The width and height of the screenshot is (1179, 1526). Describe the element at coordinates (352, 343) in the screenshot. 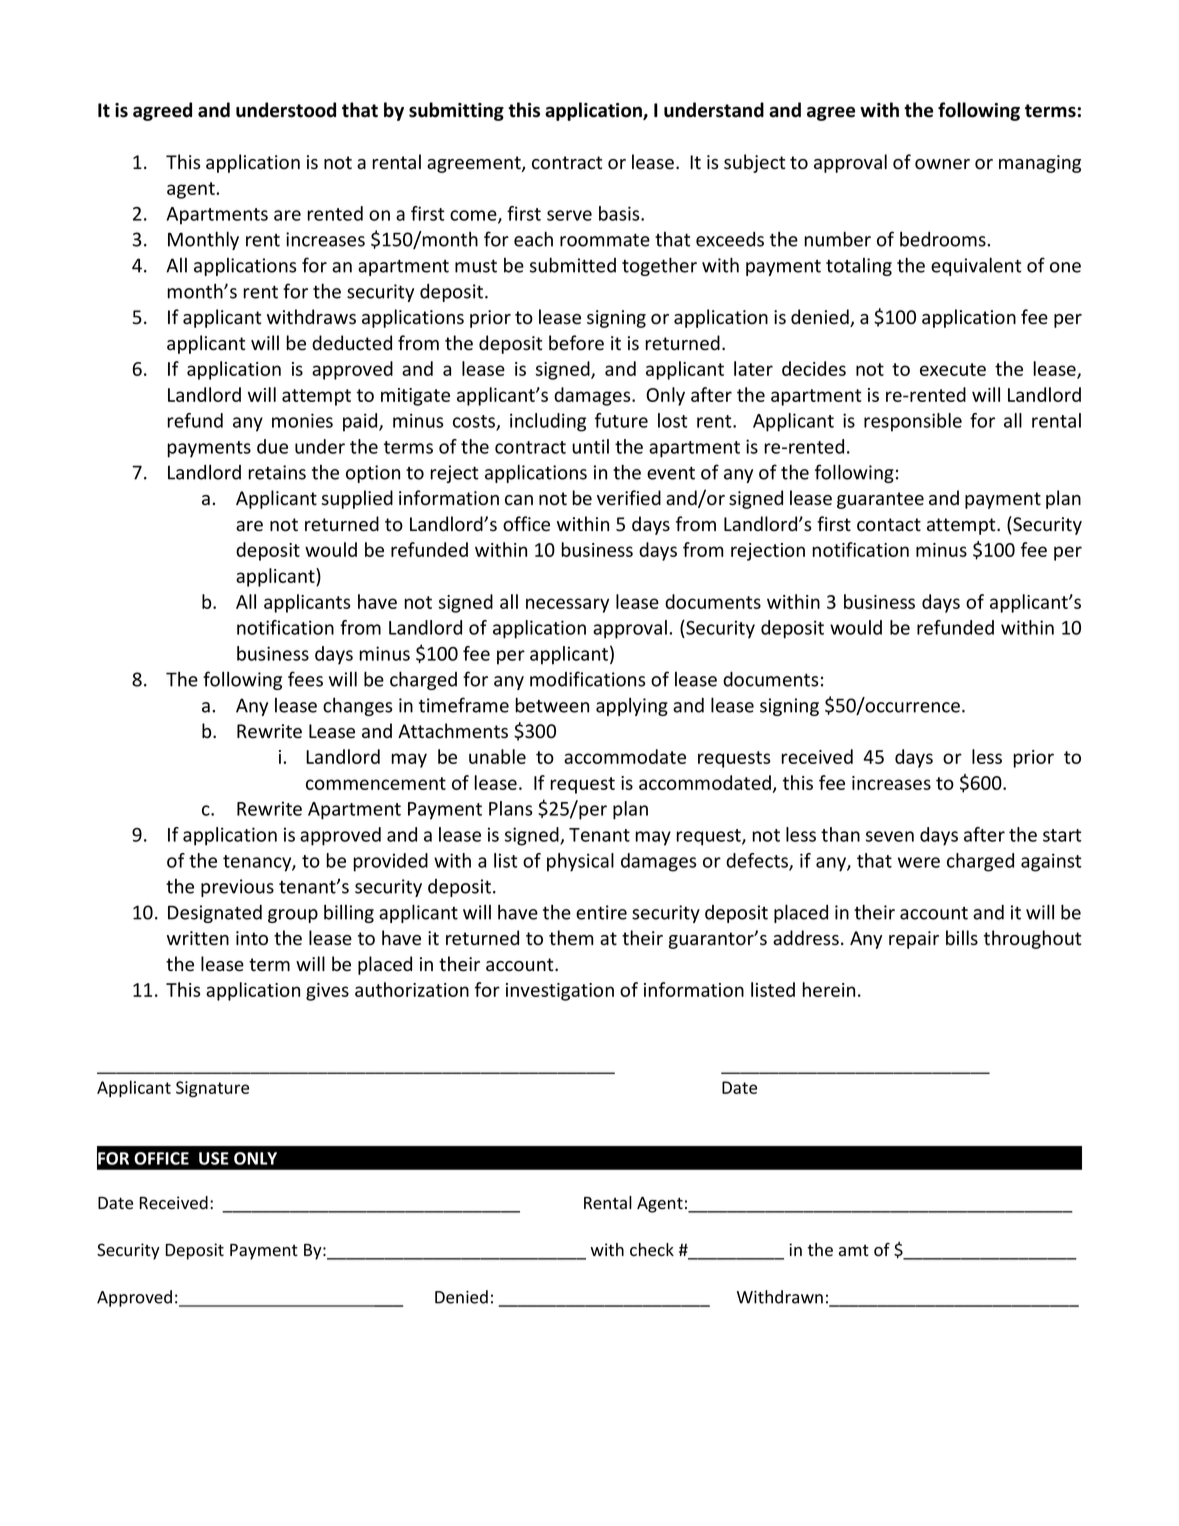

I see `deducted` at that location.
